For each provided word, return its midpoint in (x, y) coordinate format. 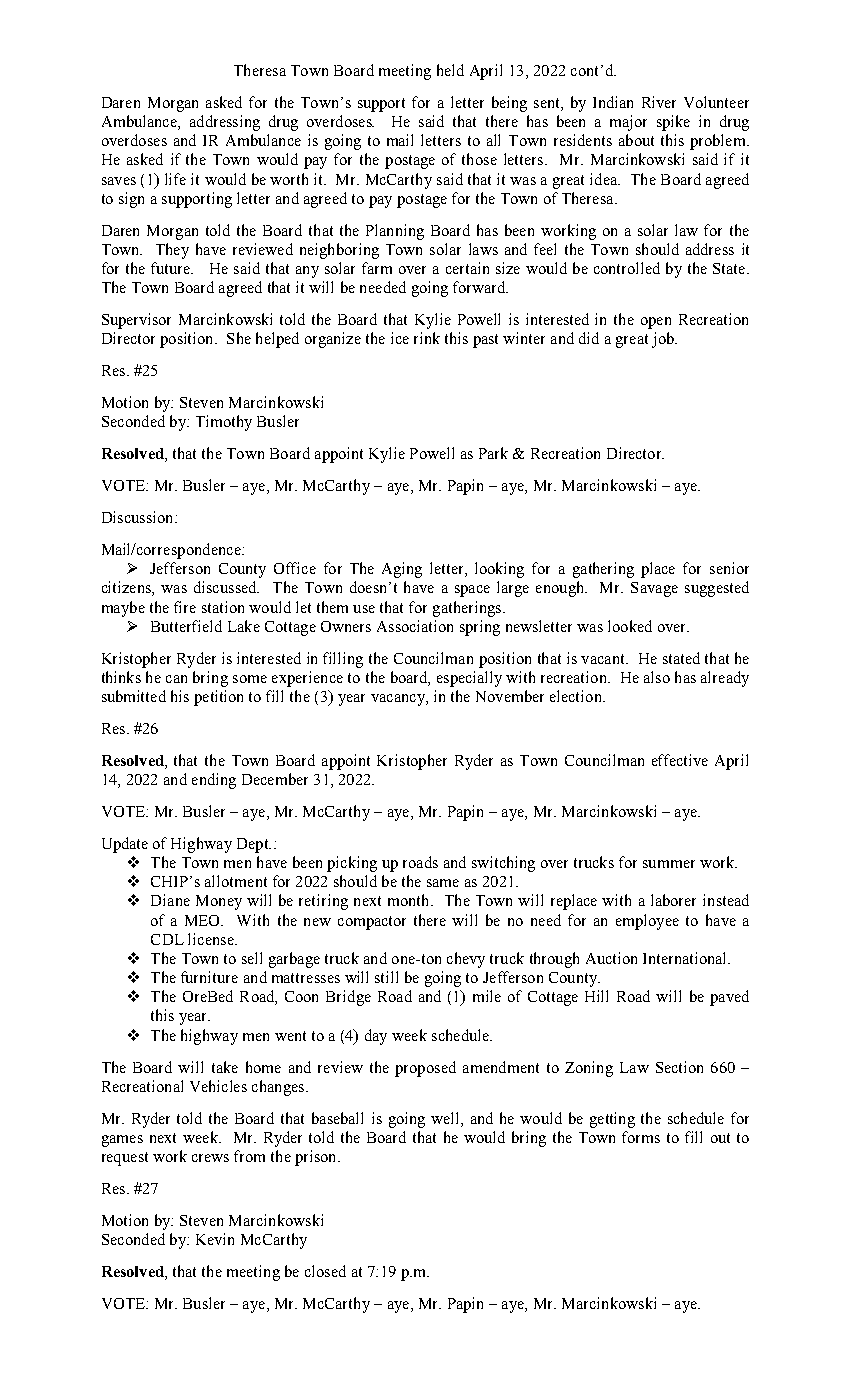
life (175, 179)
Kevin (215, 1239)
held (450, 70)
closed (325, 1271)
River (659, 102)
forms (641, 1137)
